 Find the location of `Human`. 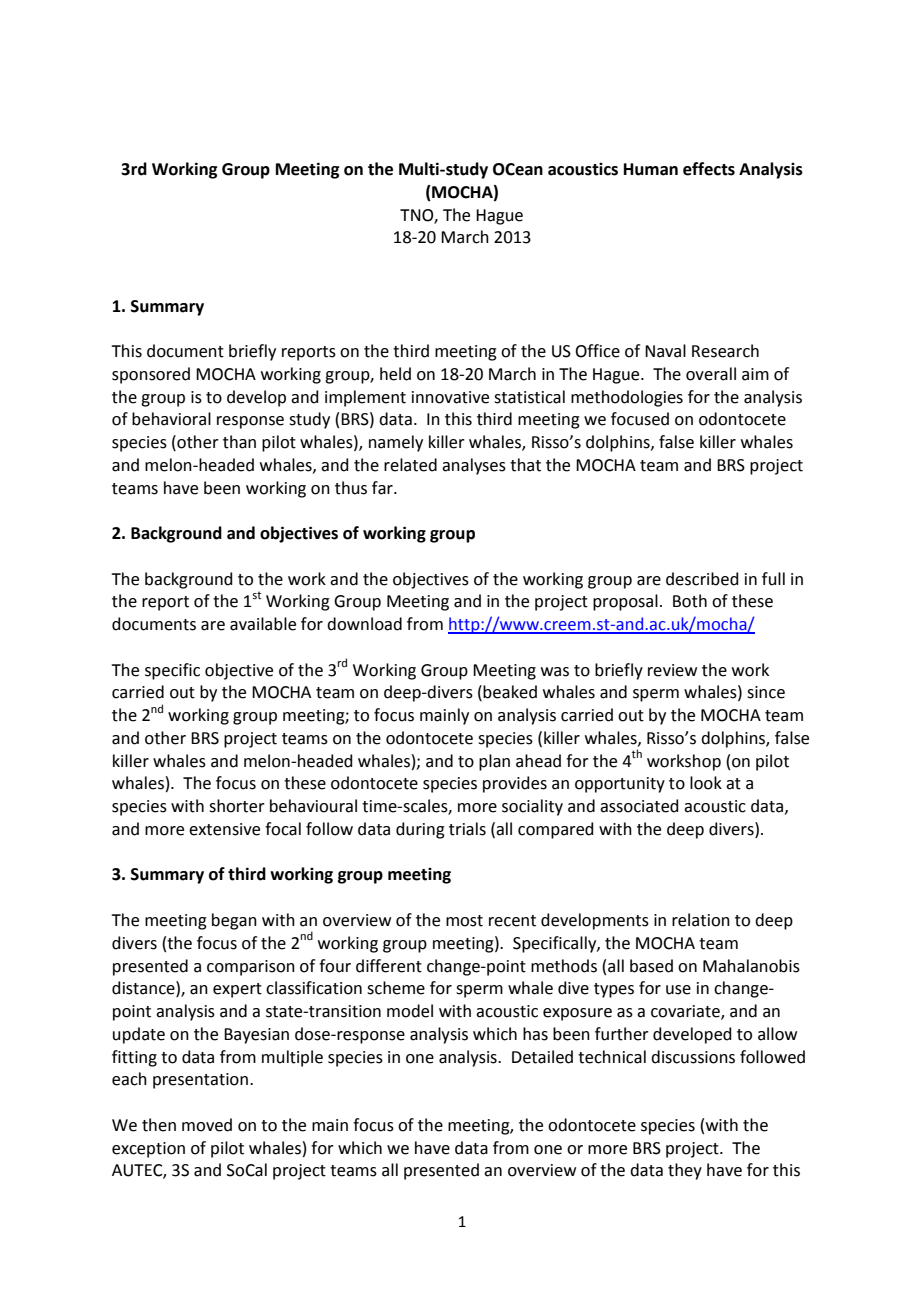

Human is located at coordinates (651, 169).
